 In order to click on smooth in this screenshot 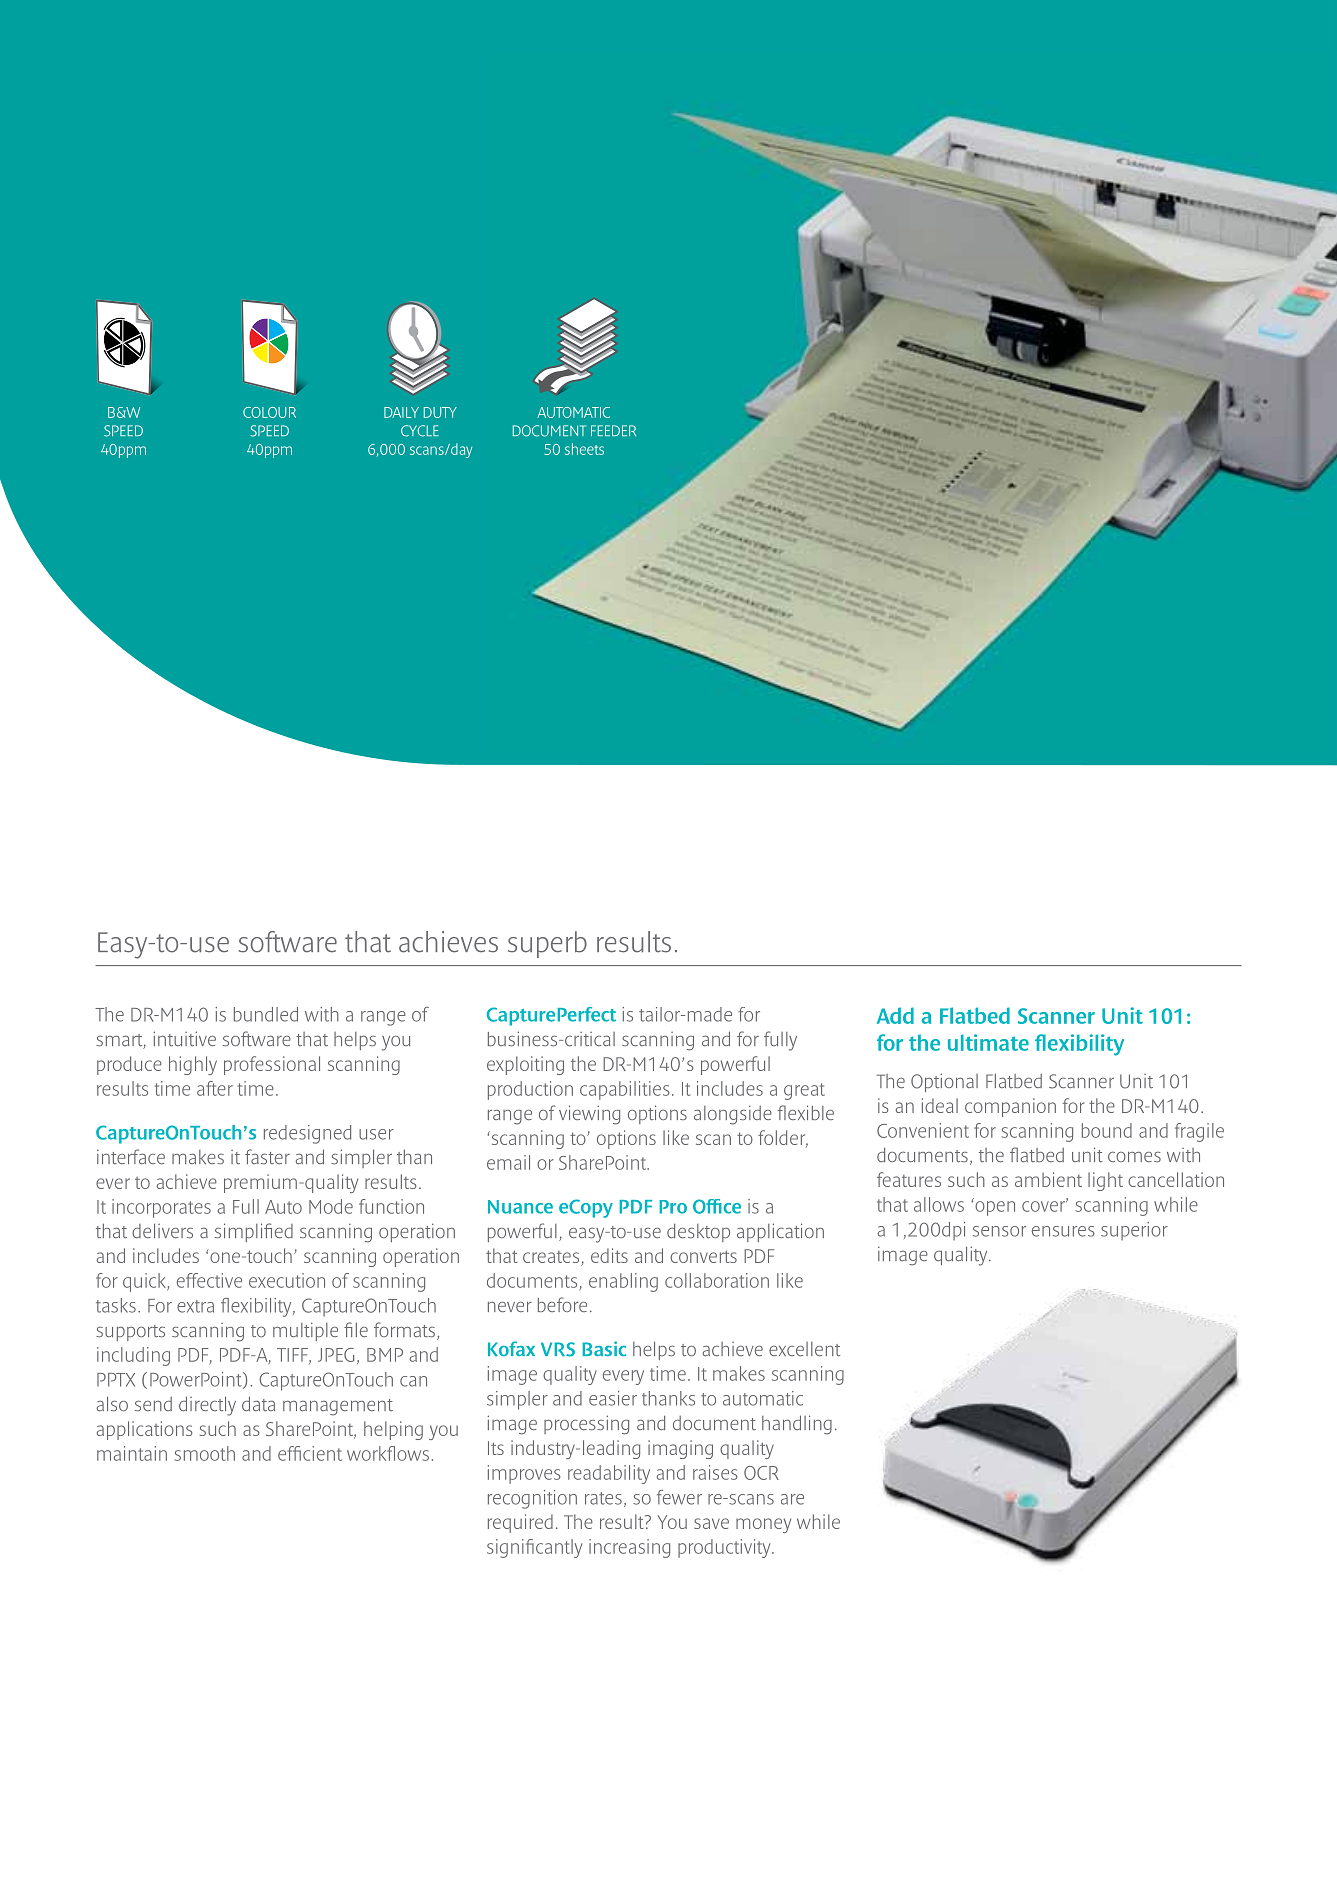, I will do `click(204, 1453)`.
